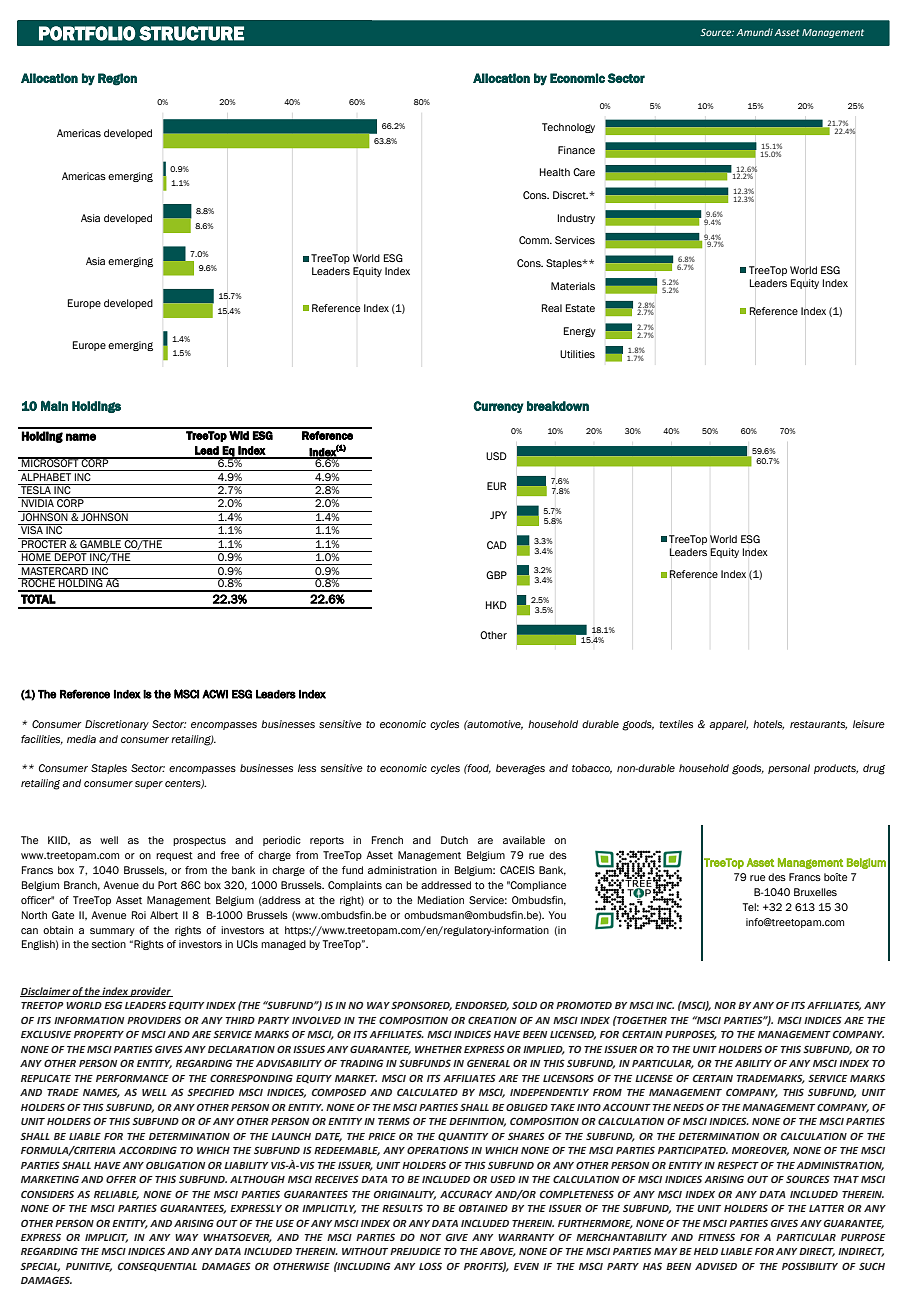 This page has width=911, height=1316. What do you see at coordinates (99, 1034) in the page?
I see `PROPERTY` at bounding box center [99, 1034].
